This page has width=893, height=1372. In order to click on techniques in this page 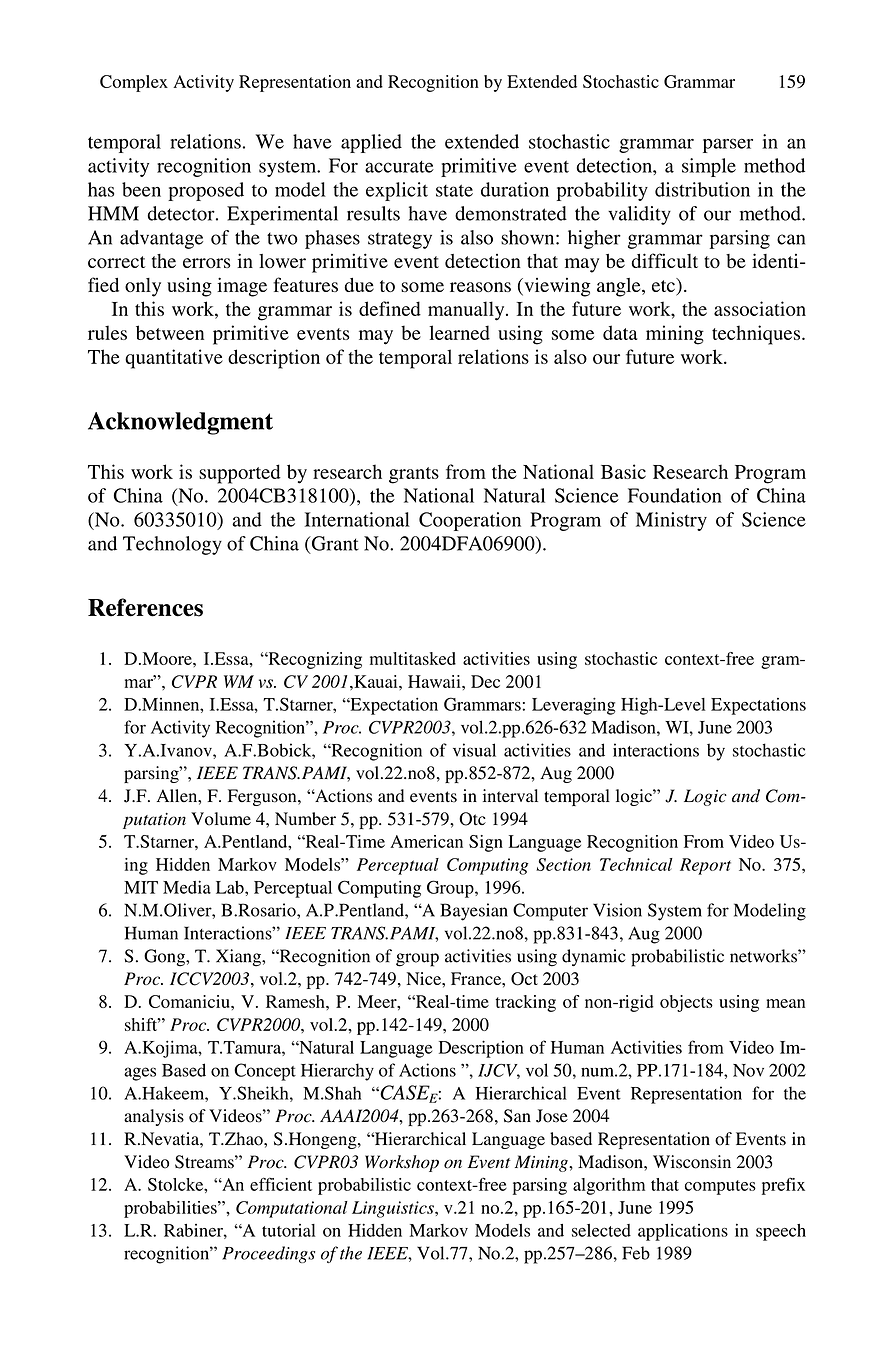, I will do `click(757, 335)`.
